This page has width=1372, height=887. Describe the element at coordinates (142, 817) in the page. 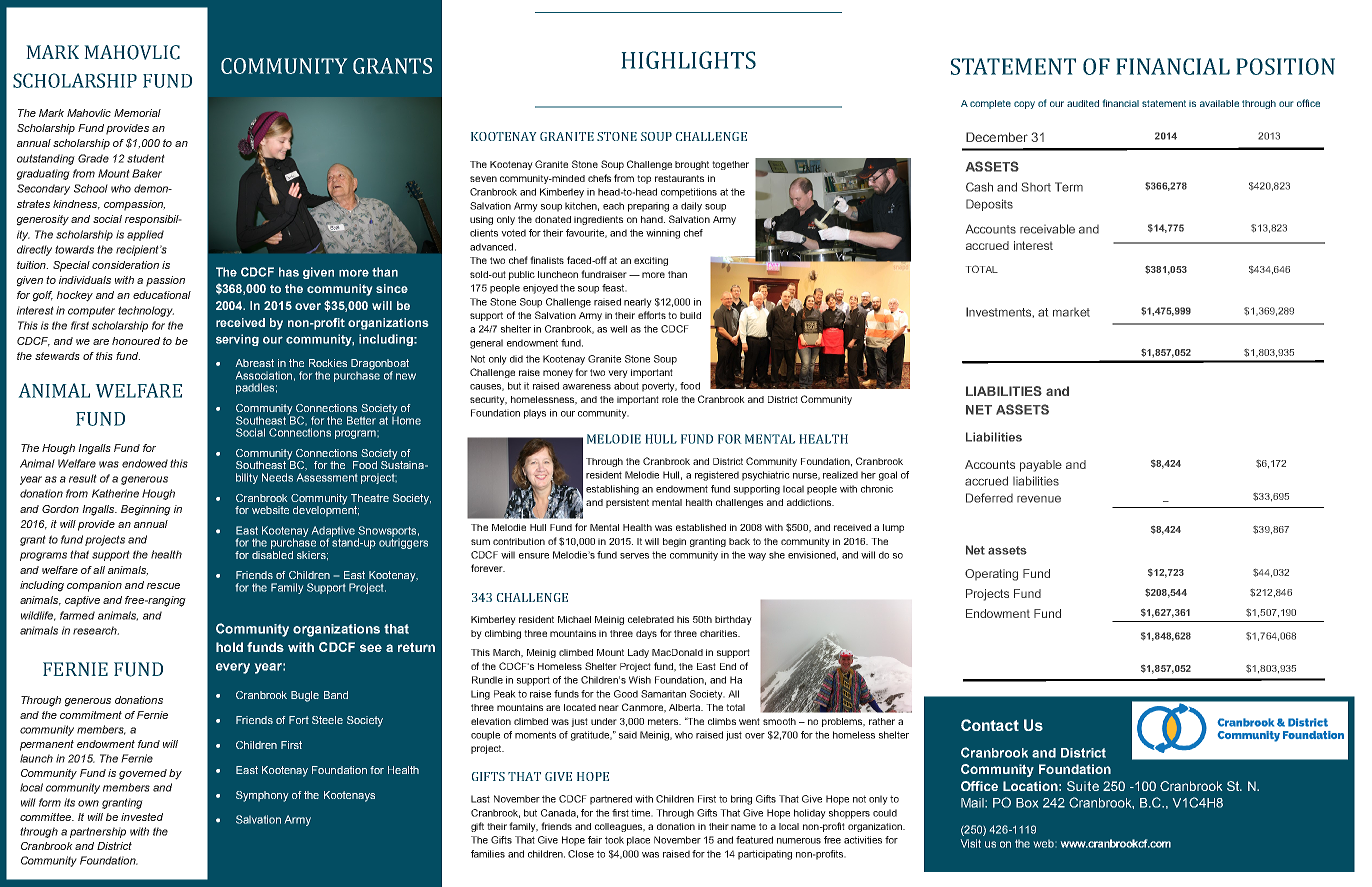

I see `invested` at that location.
